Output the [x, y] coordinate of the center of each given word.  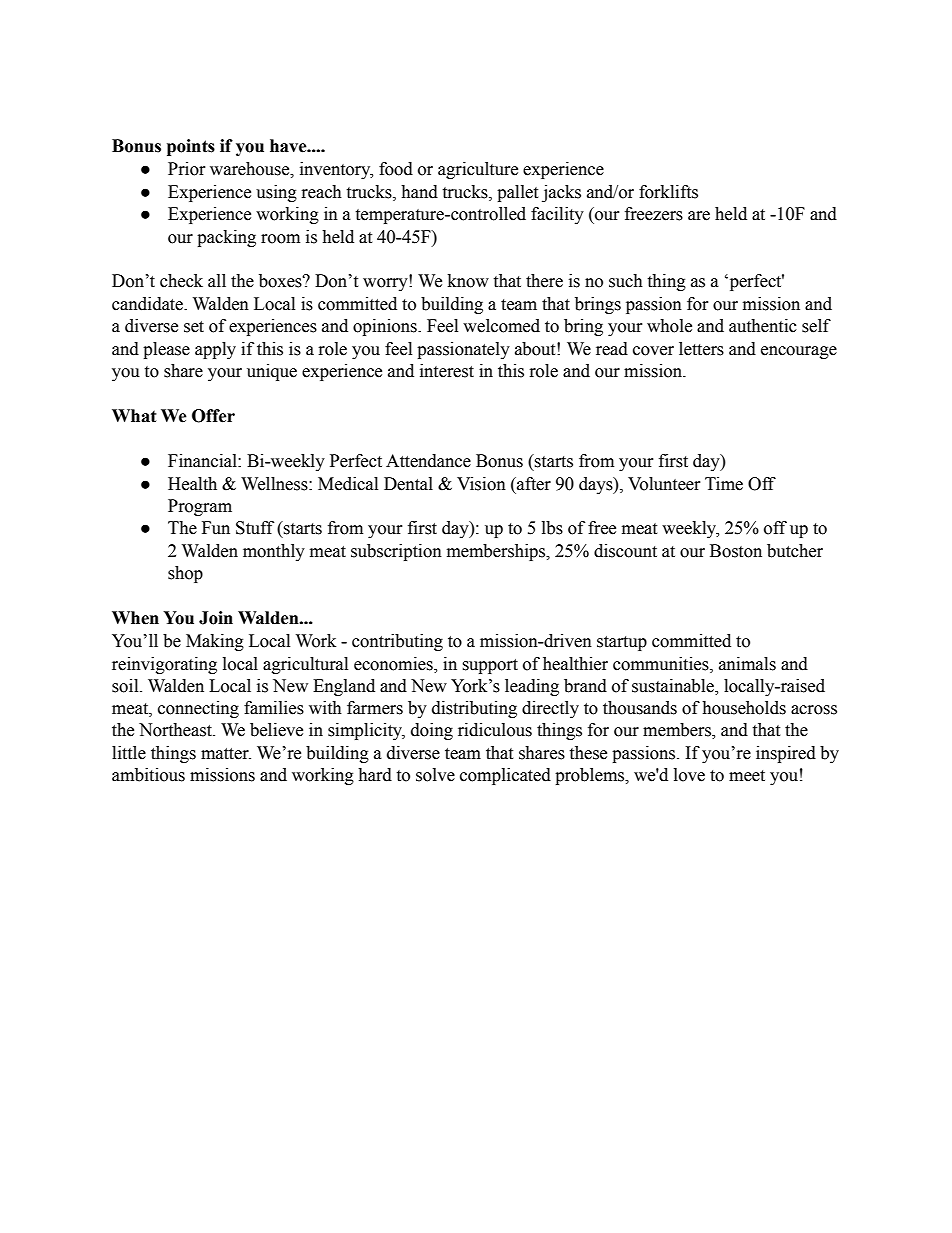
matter [226, 754]
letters [701, 349]
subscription [396, 552]
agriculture [478, 170]
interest [447, 371]
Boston [736, 551]
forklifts [668, 192]
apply [215, 350]
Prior [187, 169]
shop [185, 574]
